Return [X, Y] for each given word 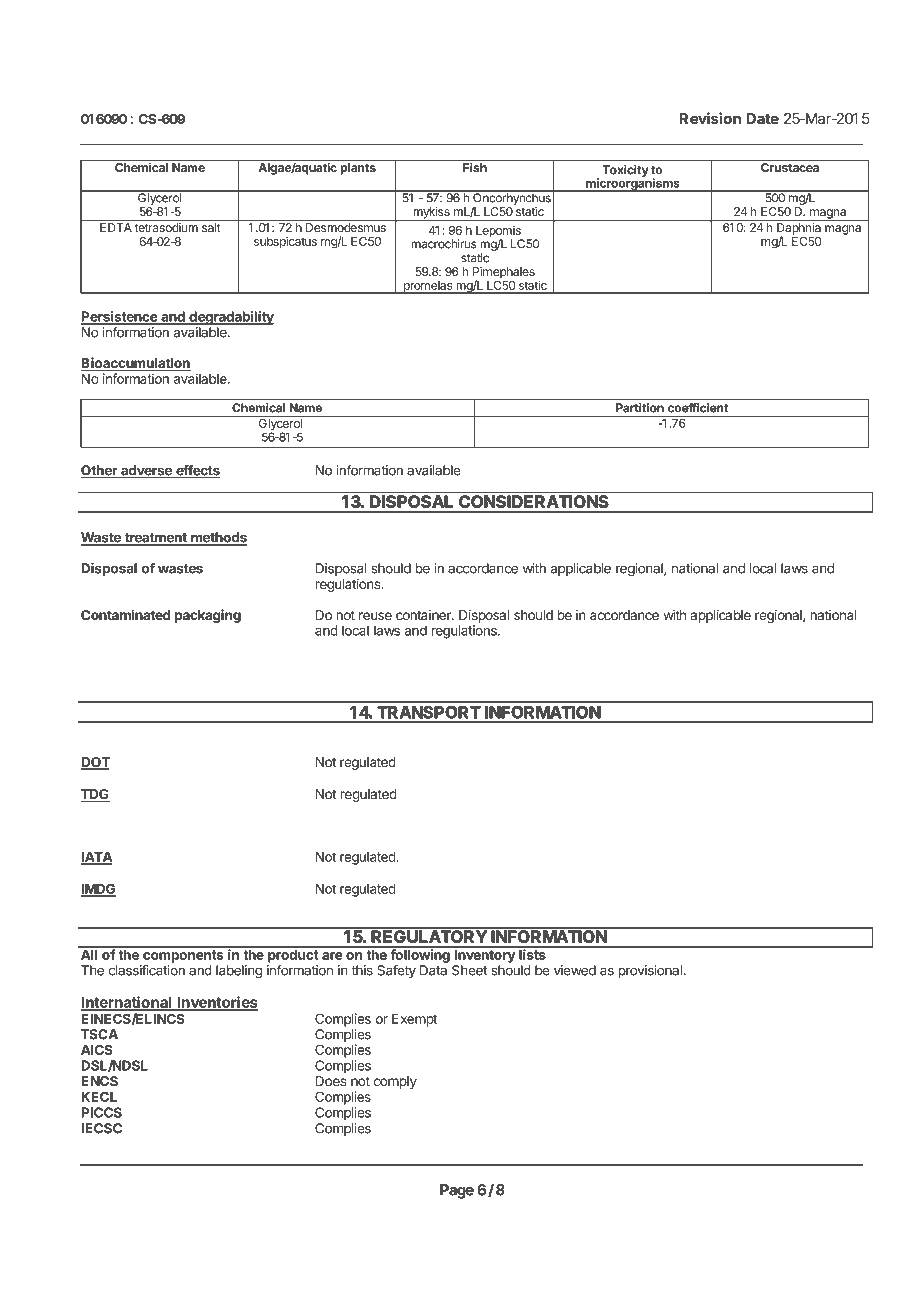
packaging [208, 616]
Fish [475, 167]
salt [210, 226]
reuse [375, 616]
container [424, 615]
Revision [710, 118]
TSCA [99, 1034]
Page [457, 1191]
